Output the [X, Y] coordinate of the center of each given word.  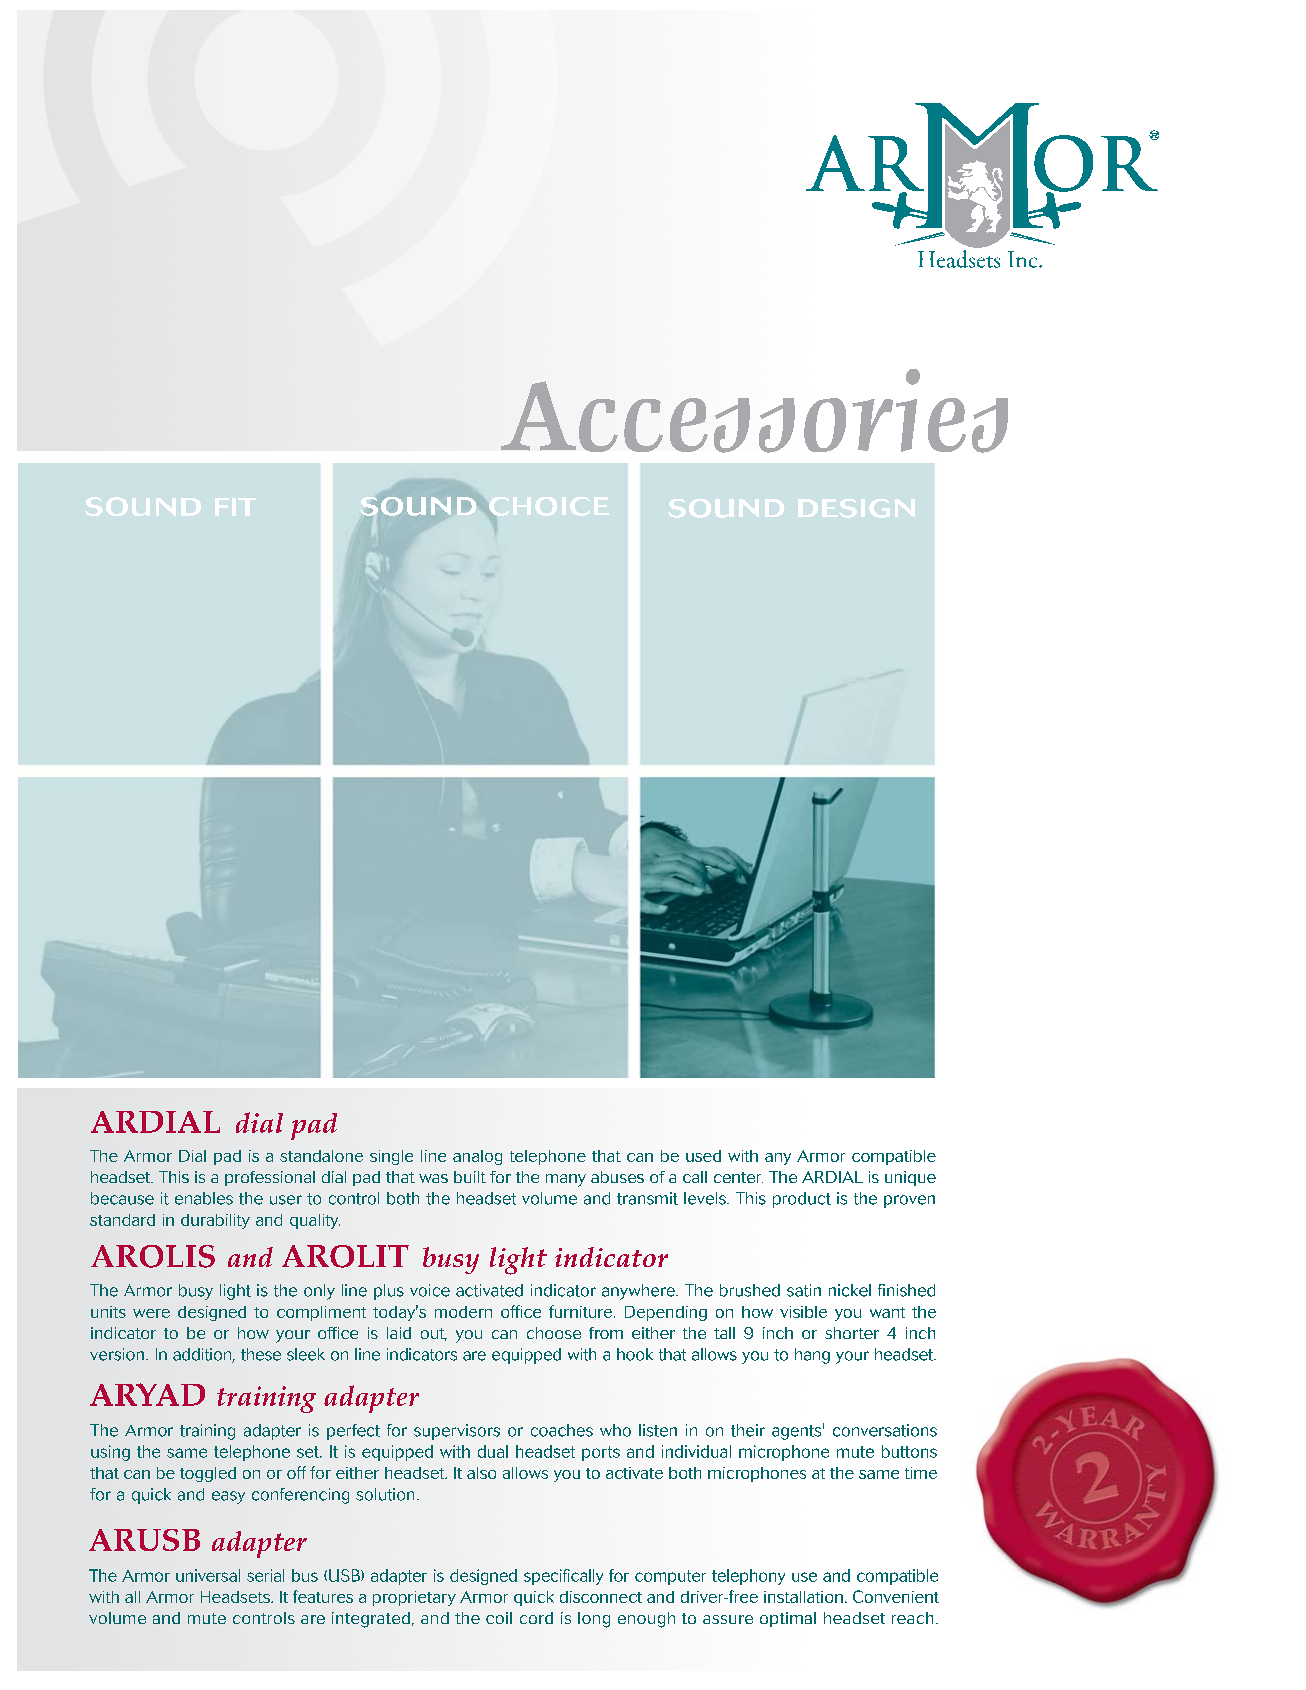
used [703, 1156]
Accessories [754, 411]
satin [804, 1290]
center [738, 1177]
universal [208, 1575]
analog [477, 1157]
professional [270, 1178]
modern [463, 1312]
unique [910, 1178]
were [151, 1313]
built [470, 1177]
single [391, 1157]
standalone [321, 1156]
